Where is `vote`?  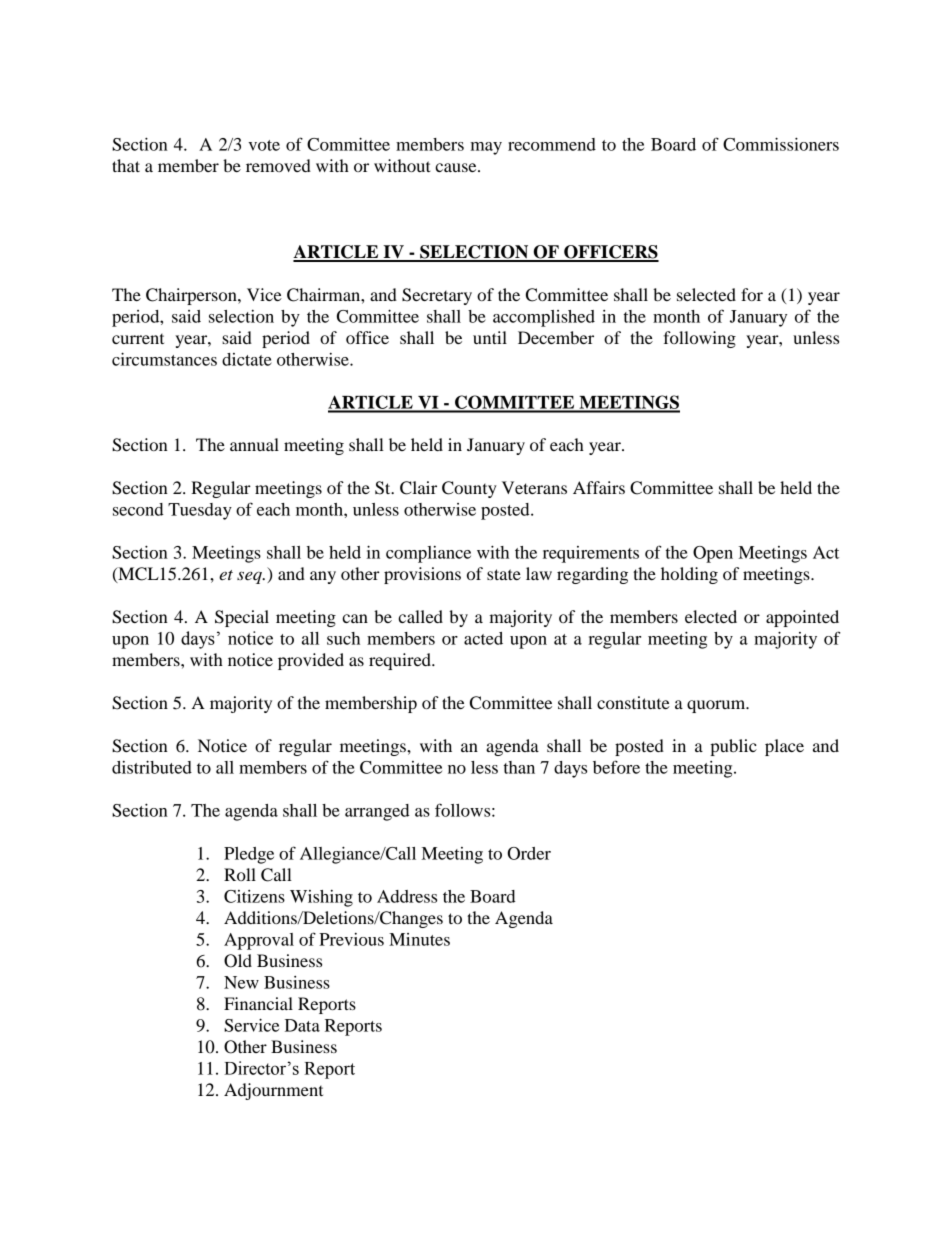
vote is located at coordinates (264, 145).
